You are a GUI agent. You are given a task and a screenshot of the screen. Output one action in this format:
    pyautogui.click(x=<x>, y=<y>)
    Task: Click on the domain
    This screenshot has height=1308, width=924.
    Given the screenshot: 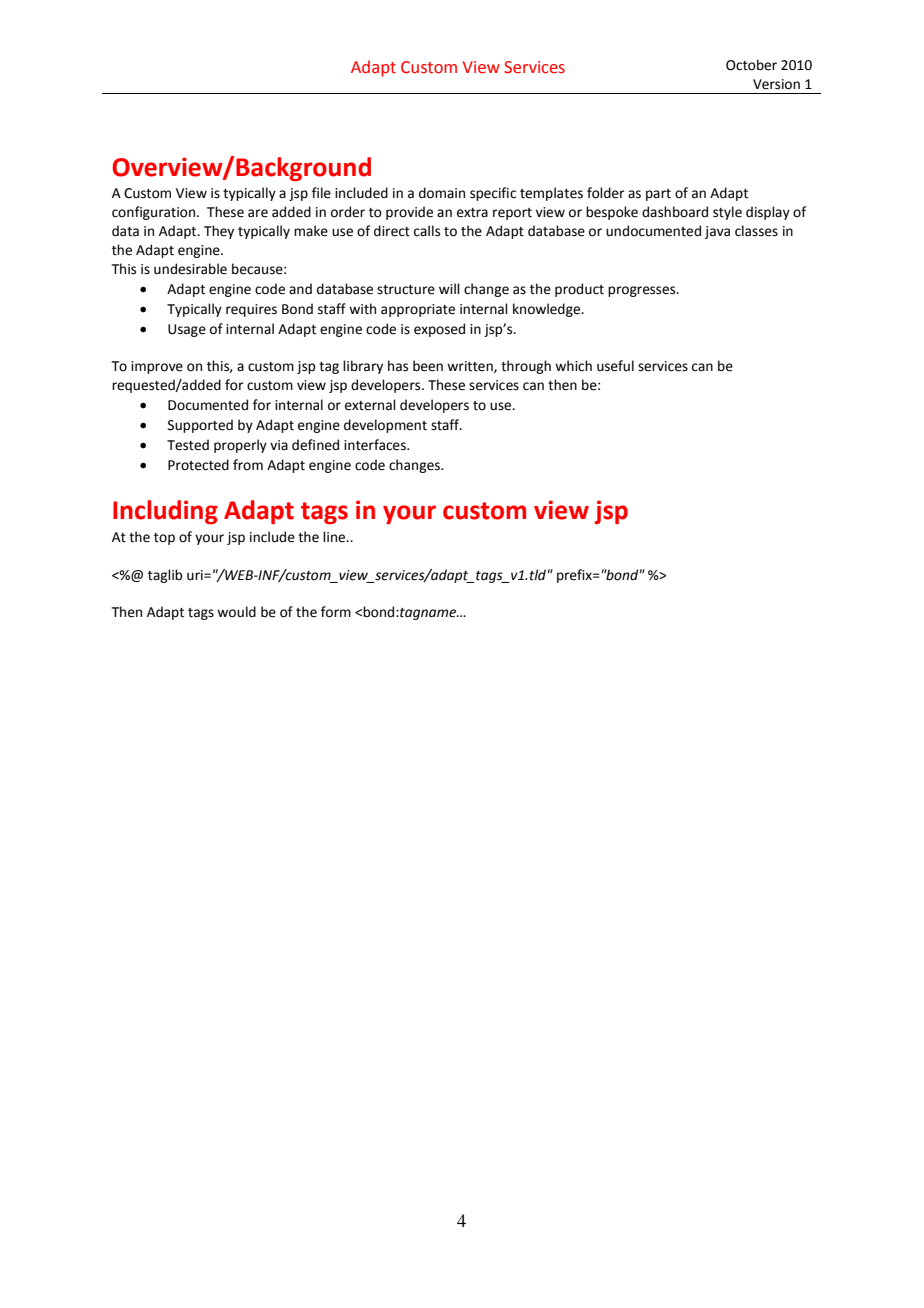 What is the action you would take?
    pyautogui.click(x=442, y=193)
